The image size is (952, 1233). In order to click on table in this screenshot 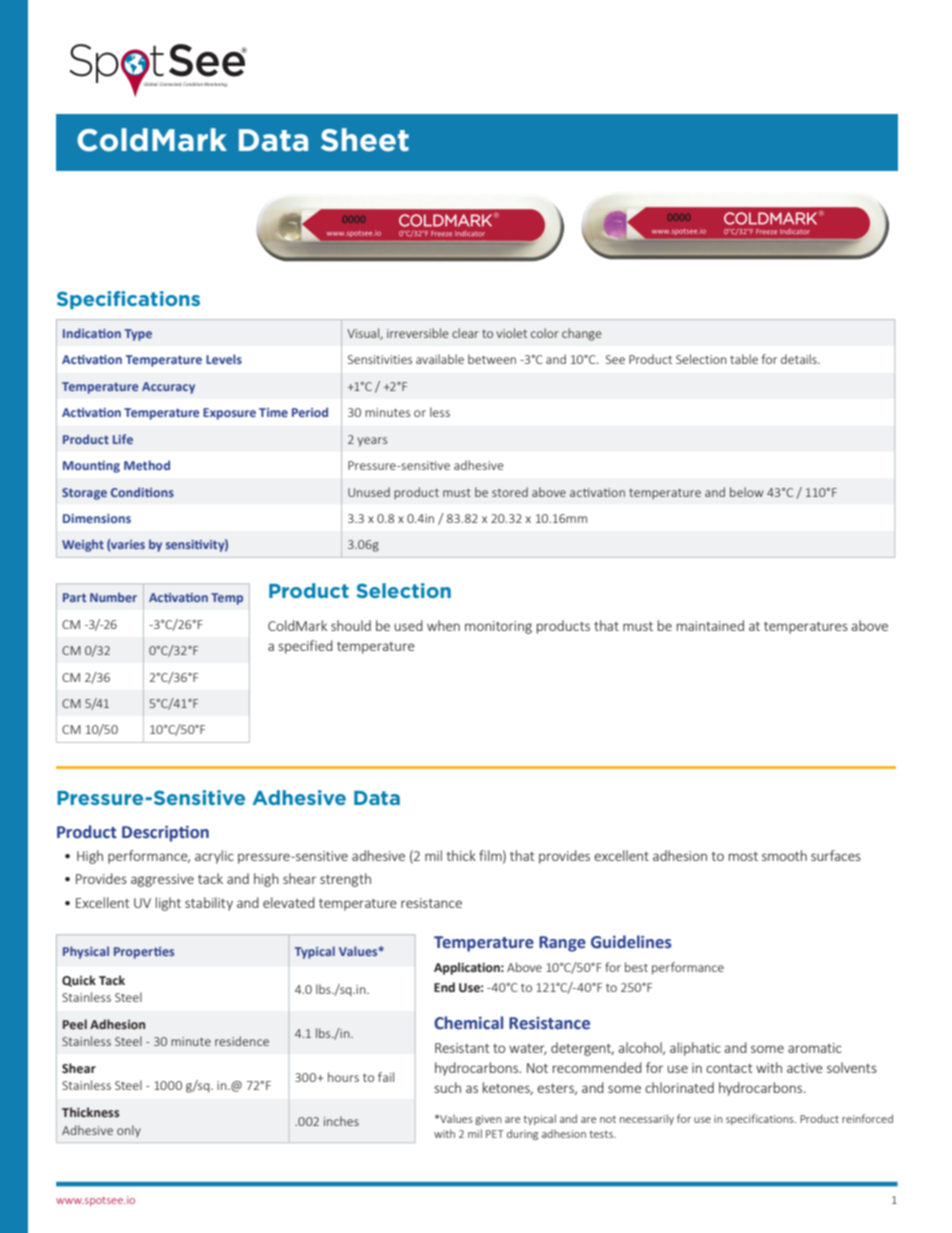, I will do `click(744, 359)`.
